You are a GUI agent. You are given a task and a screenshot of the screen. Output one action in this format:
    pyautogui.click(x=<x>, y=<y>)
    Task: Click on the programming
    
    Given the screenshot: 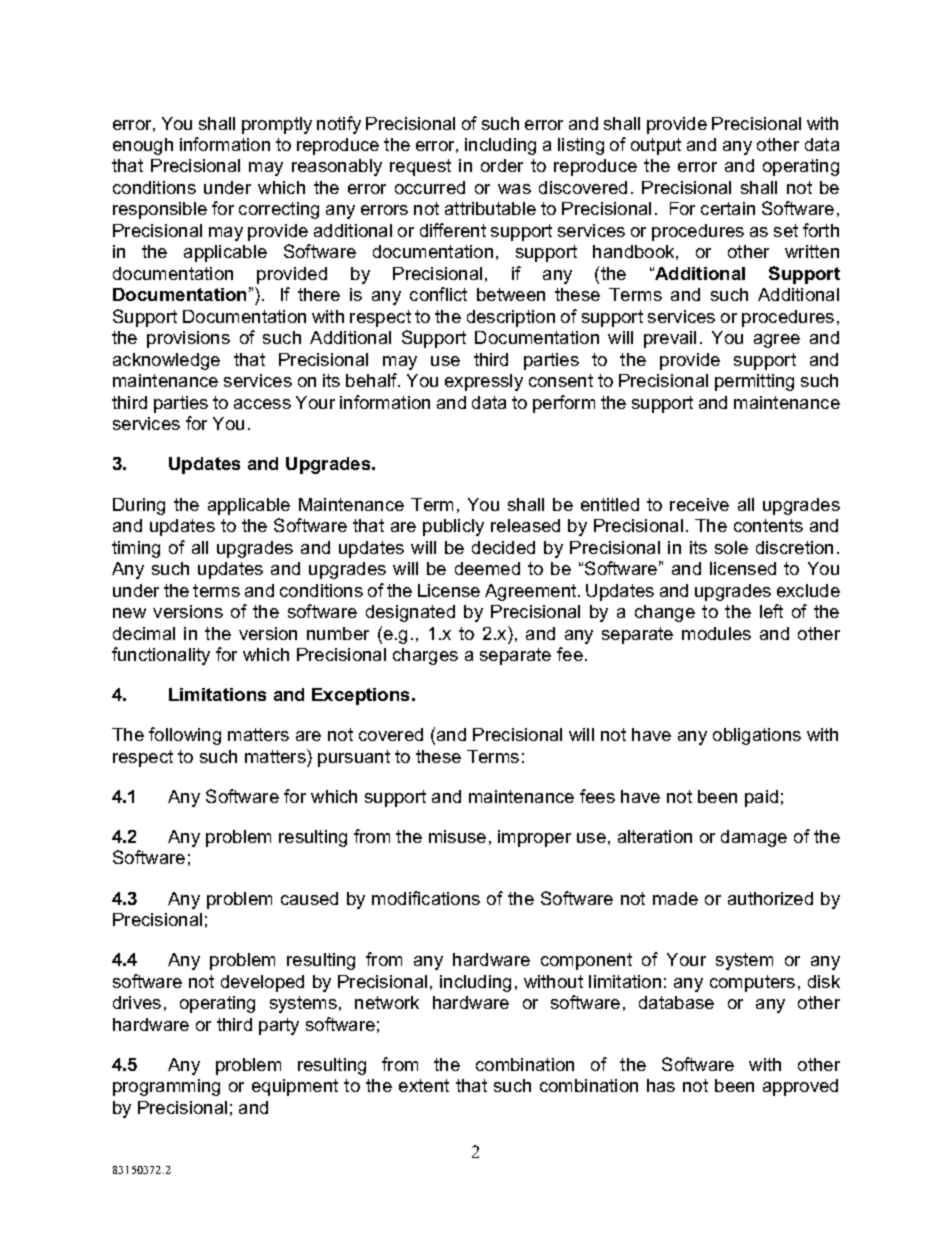 What is the action you would take?
    pyautogui.click(x=166, y=1087)
